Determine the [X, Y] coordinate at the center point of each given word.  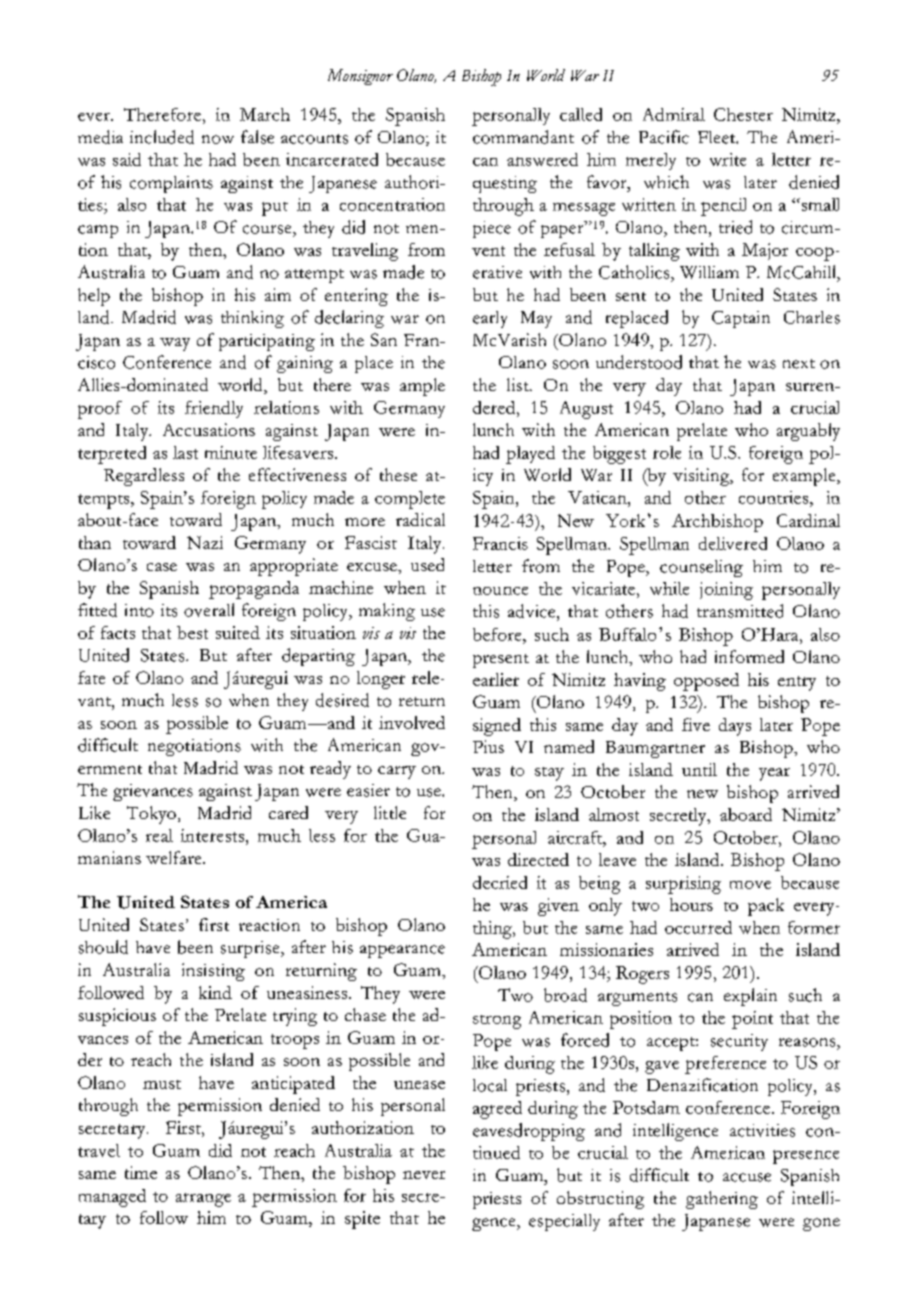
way [175, 344]
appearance [402, 951]
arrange [203, 1200]
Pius [488, 746]
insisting [213, 972]
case [162, 567]
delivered [733, 543]
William [709, 272]
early [490, 319]
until [699, 769]
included [162, 137]
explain [750, 997]
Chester [743, 114]
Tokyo [151, 815]
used [427, 564]
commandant [523, 137]
